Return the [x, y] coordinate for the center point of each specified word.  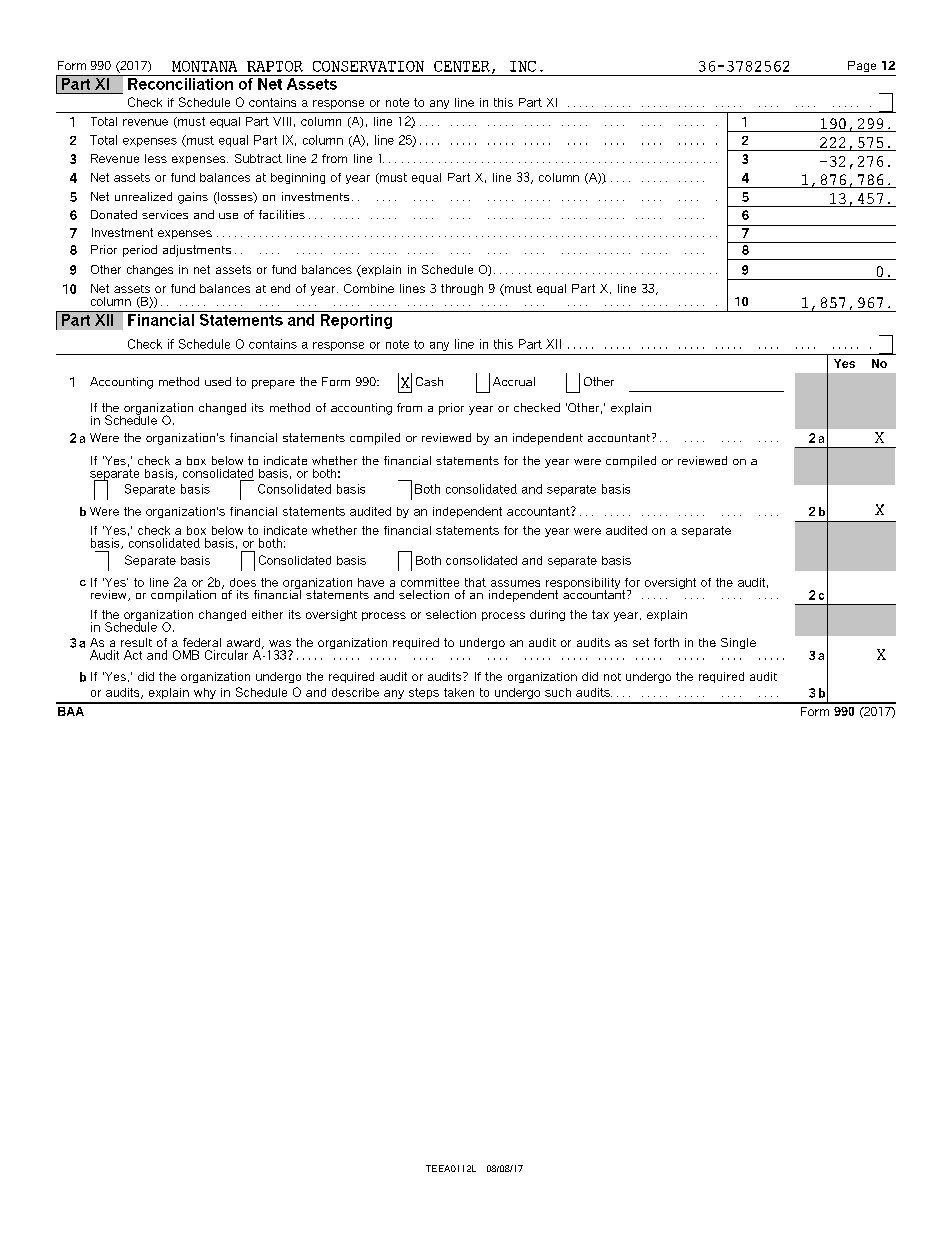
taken [459, 692]
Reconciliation [180, 82]
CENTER [463, 67]
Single [738, 643]
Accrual [514, 381]
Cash [429, 381]
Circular [226, 655]
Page [862, 66]
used [218, 381]
